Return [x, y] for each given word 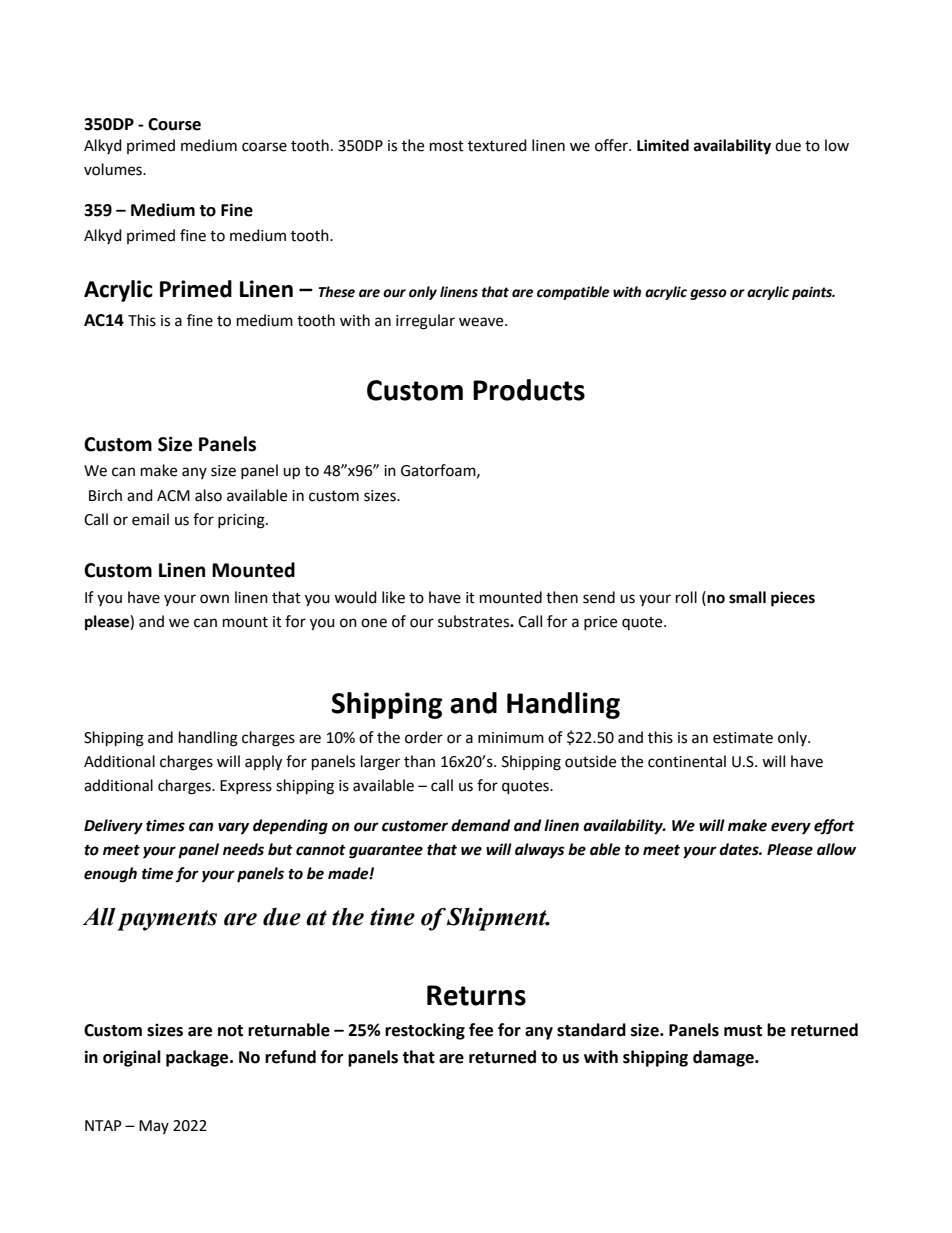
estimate [743, 738]
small [747, 597]
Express [246, 787]
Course [174, 124]
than [419, 761]
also [208, 495]
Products [529, 390]
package [198, 1058]
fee [481, 1030]
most [447, 146]
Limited [663, 145]
